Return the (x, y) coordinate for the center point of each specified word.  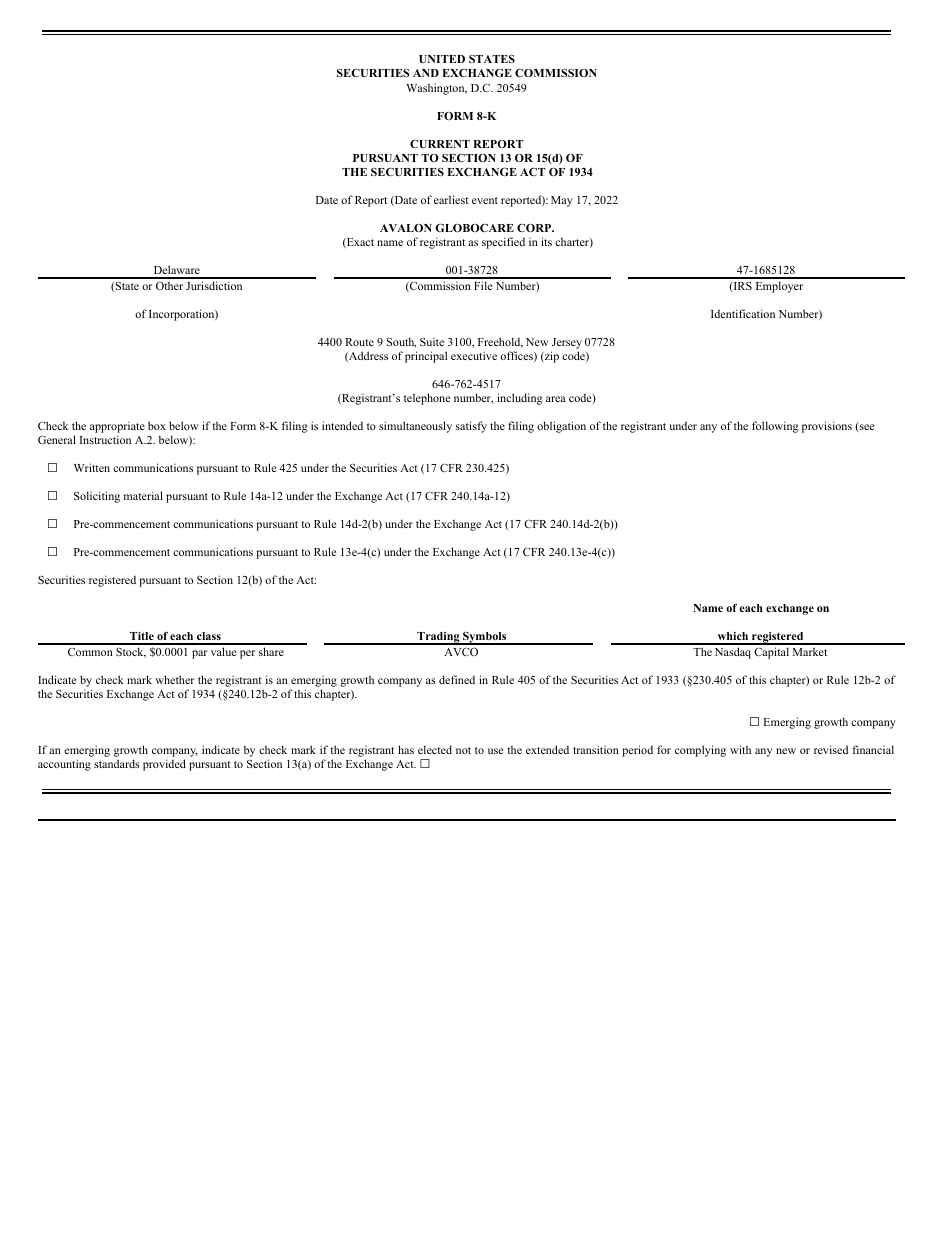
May (562, 201)
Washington (436, 89)
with (740, 749)
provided (164, 765)
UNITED (442, 59)
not (463, 750)
